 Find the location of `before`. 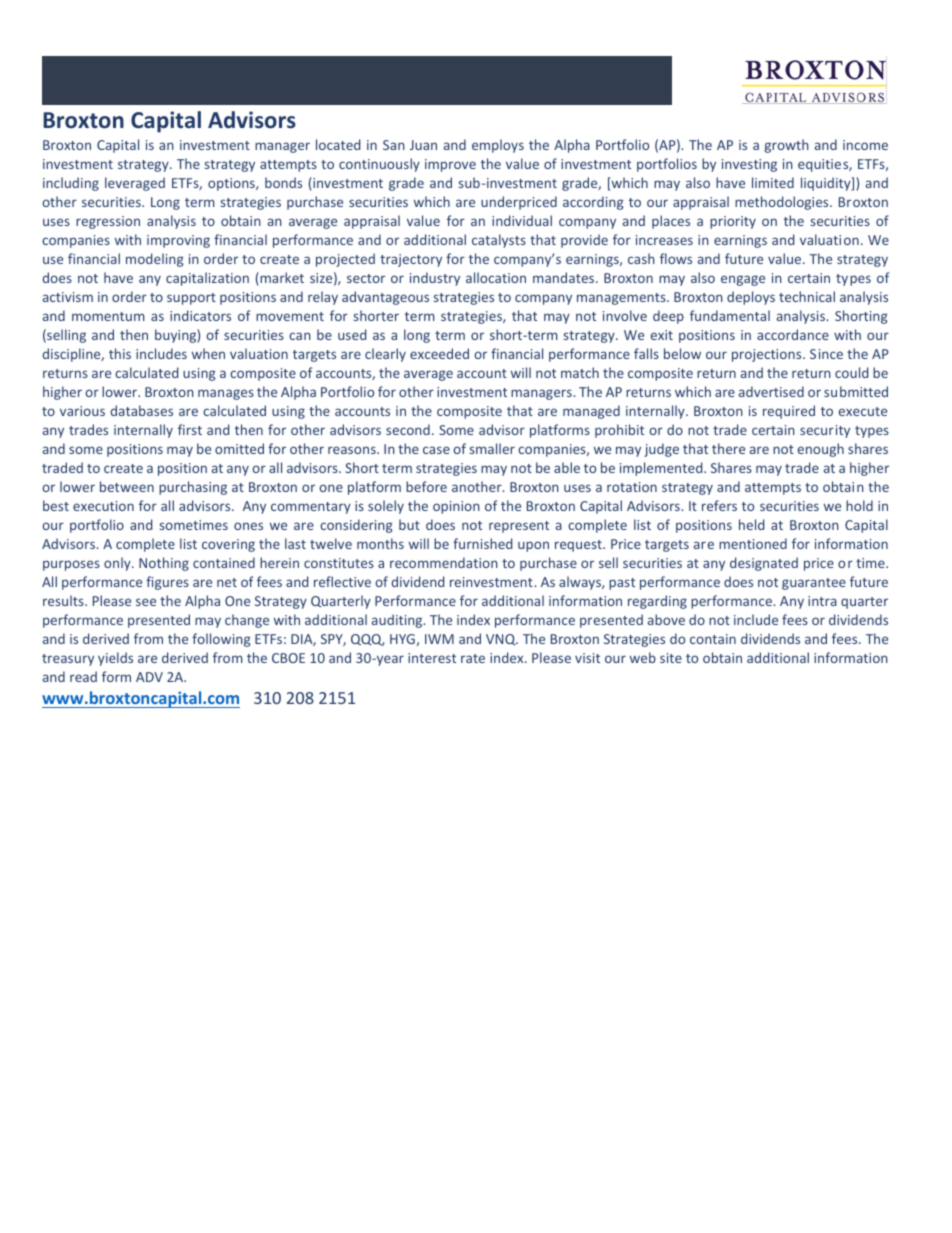

before is located at coordinates (426, 486).
